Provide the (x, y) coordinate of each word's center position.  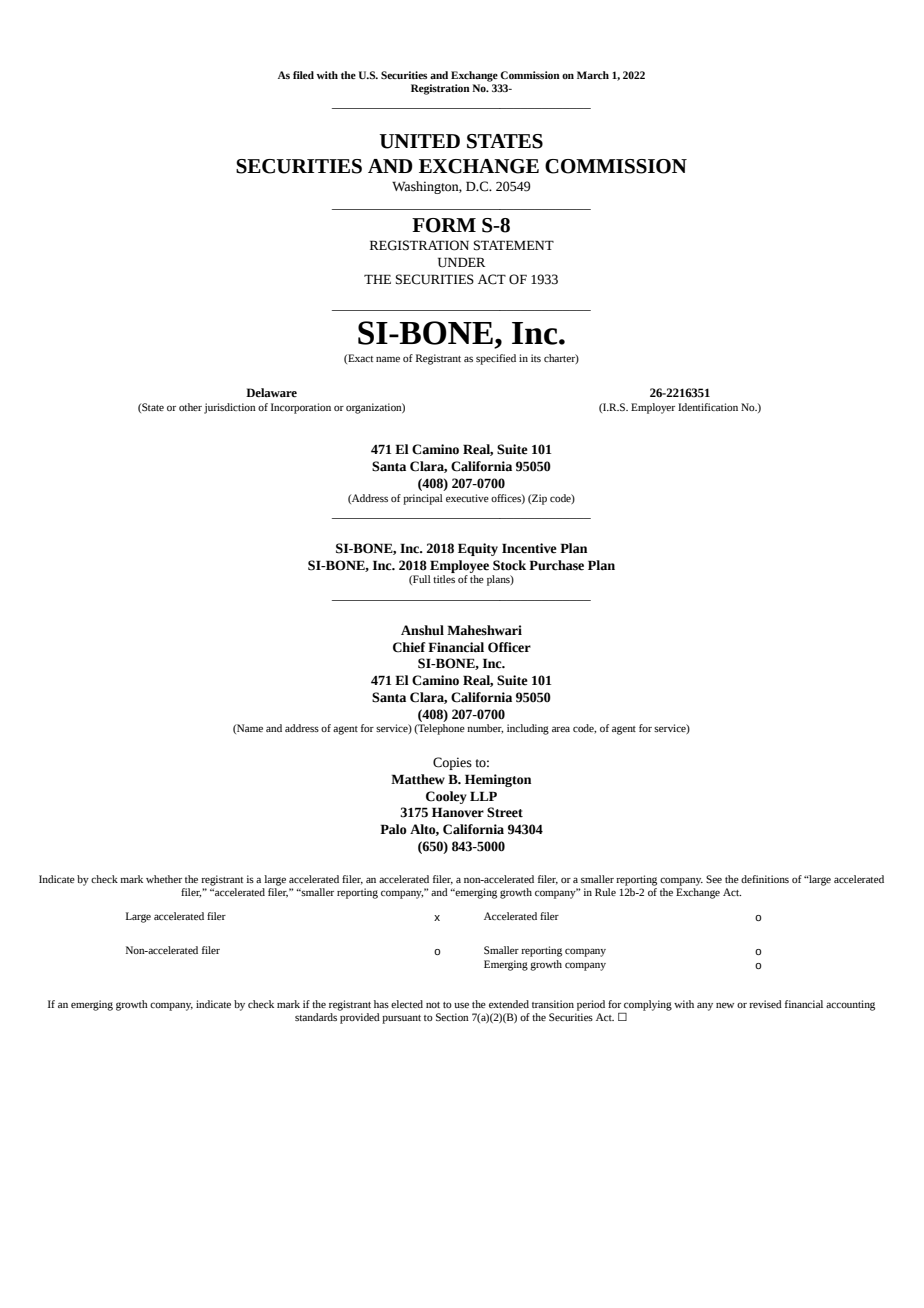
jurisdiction (230, 408)
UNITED (419, 141)
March (593, 75)
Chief (409, 647)
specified (496, 359)
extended (509, 1004)
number (485, 729)
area (561, 729)
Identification (708, 407)
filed (303, 75)
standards (317, 1015)
